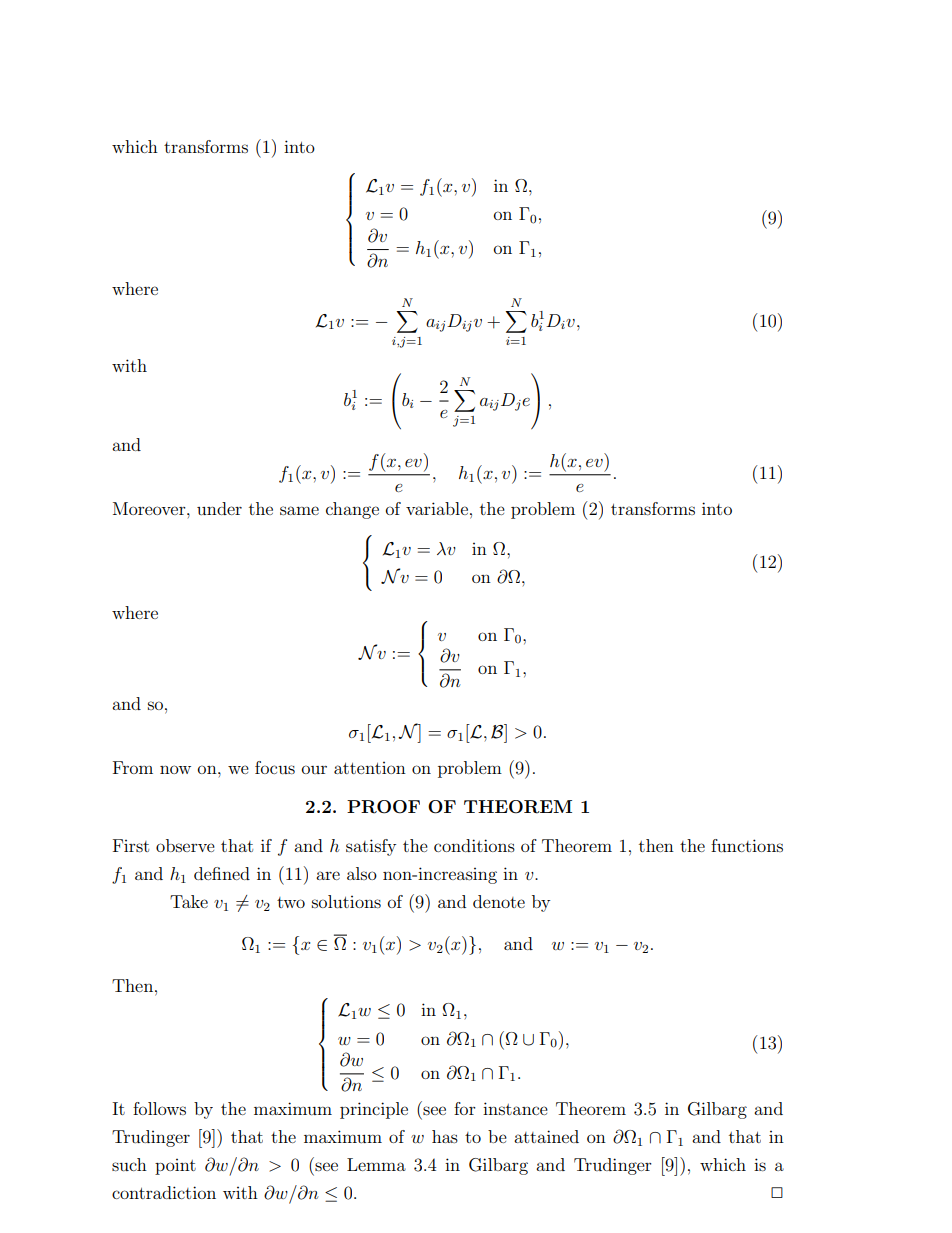 The width and height of the screenshot is (952, 1233). Describe the element at coordinates (185, 845) in the screenshot. I see `observe` at that location.
